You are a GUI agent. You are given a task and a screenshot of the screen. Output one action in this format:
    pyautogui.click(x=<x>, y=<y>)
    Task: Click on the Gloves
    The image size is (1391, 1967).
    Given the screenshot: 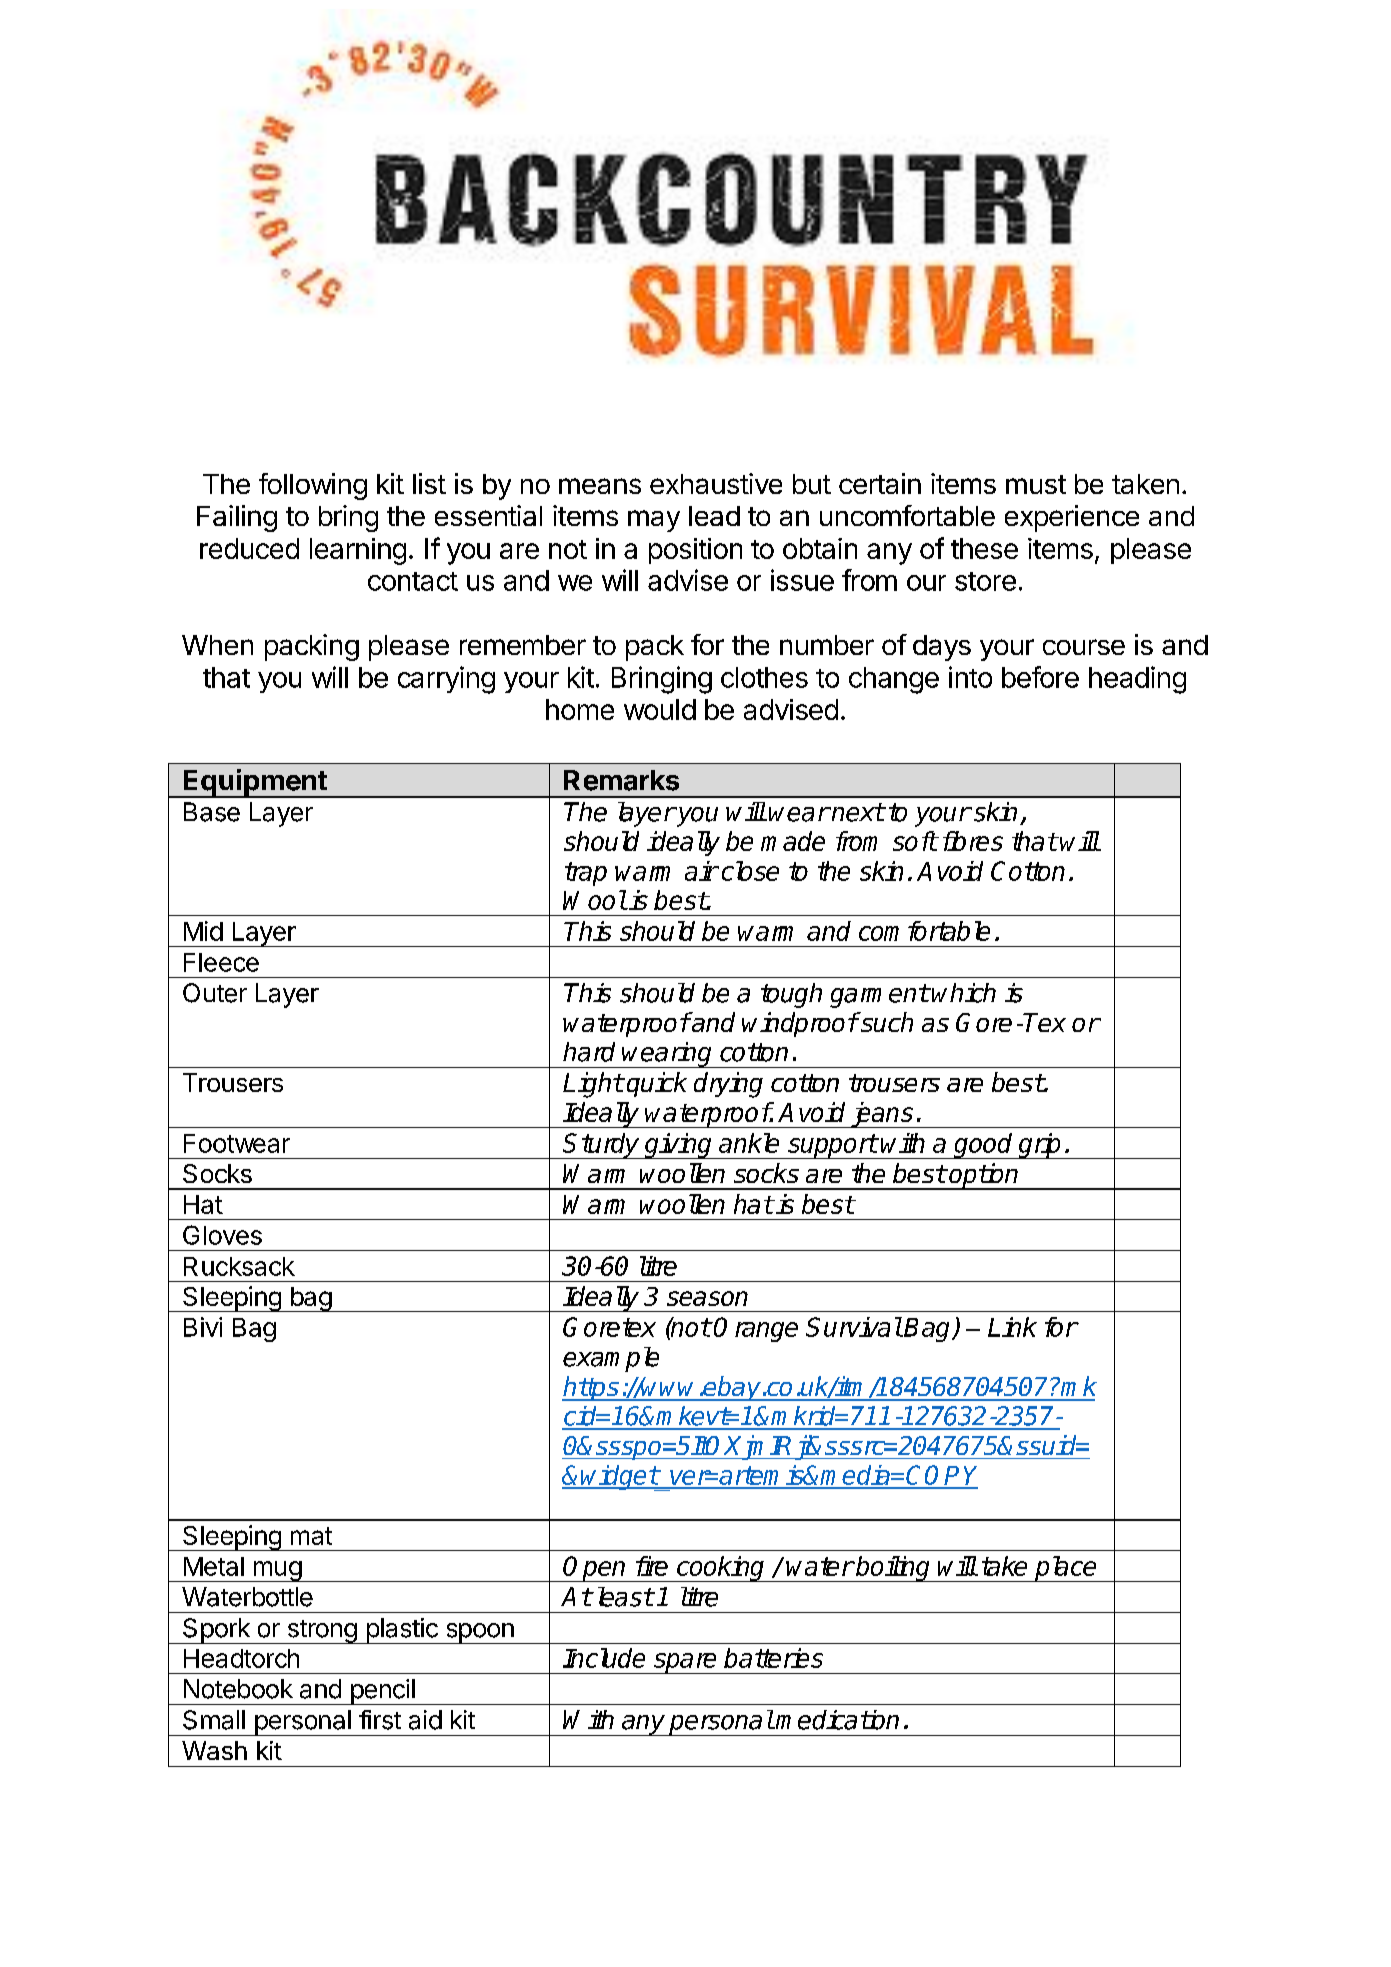 What is the action you would take?
    pyautogui.click(x=222, y=1235)
